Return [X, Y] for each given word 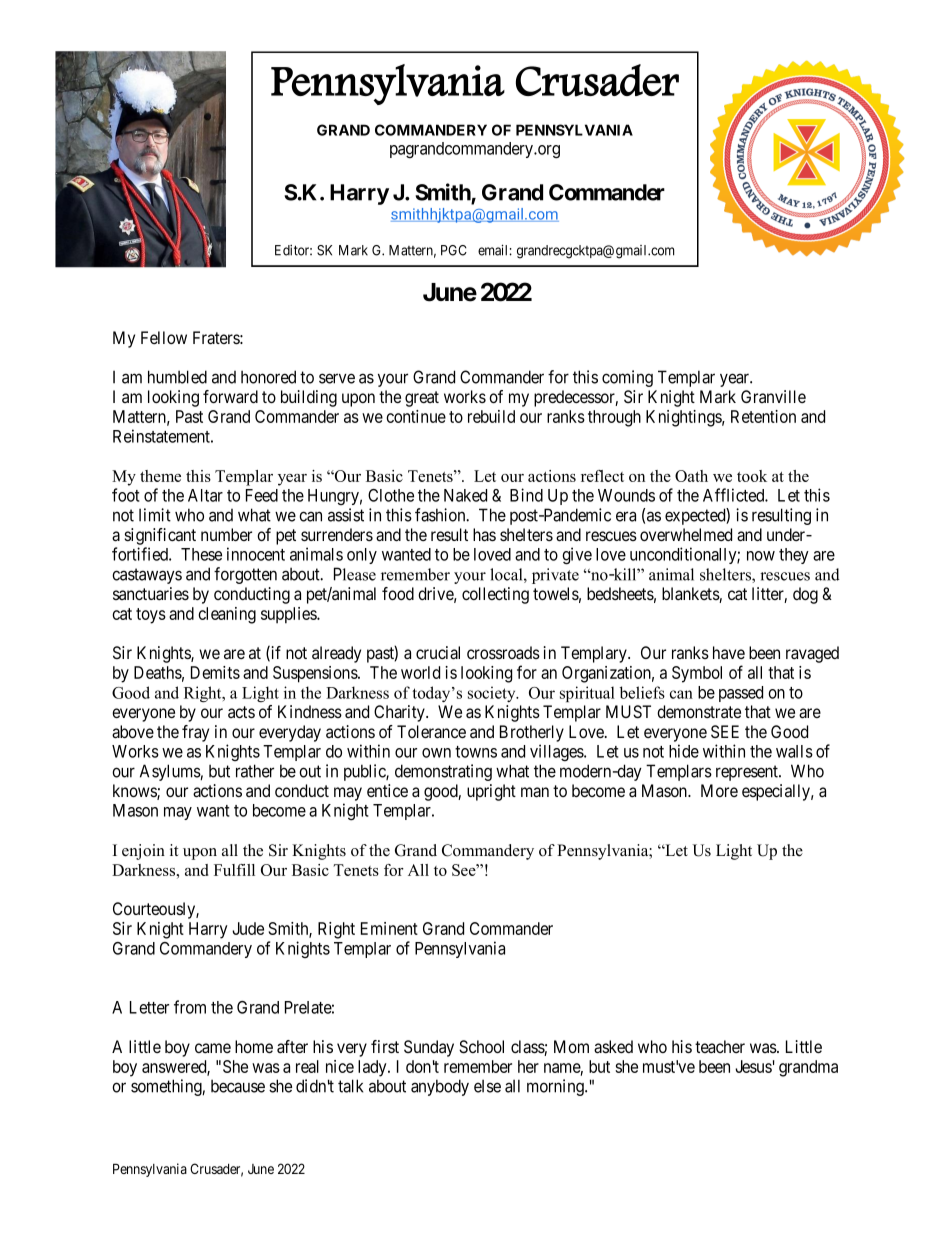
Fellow [164, 337]
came [213, 1048]
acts [241, 712]
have [729, 652]
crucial [438, 653]
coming [627, 378]
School [481, 1047]
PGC [454, 250]
